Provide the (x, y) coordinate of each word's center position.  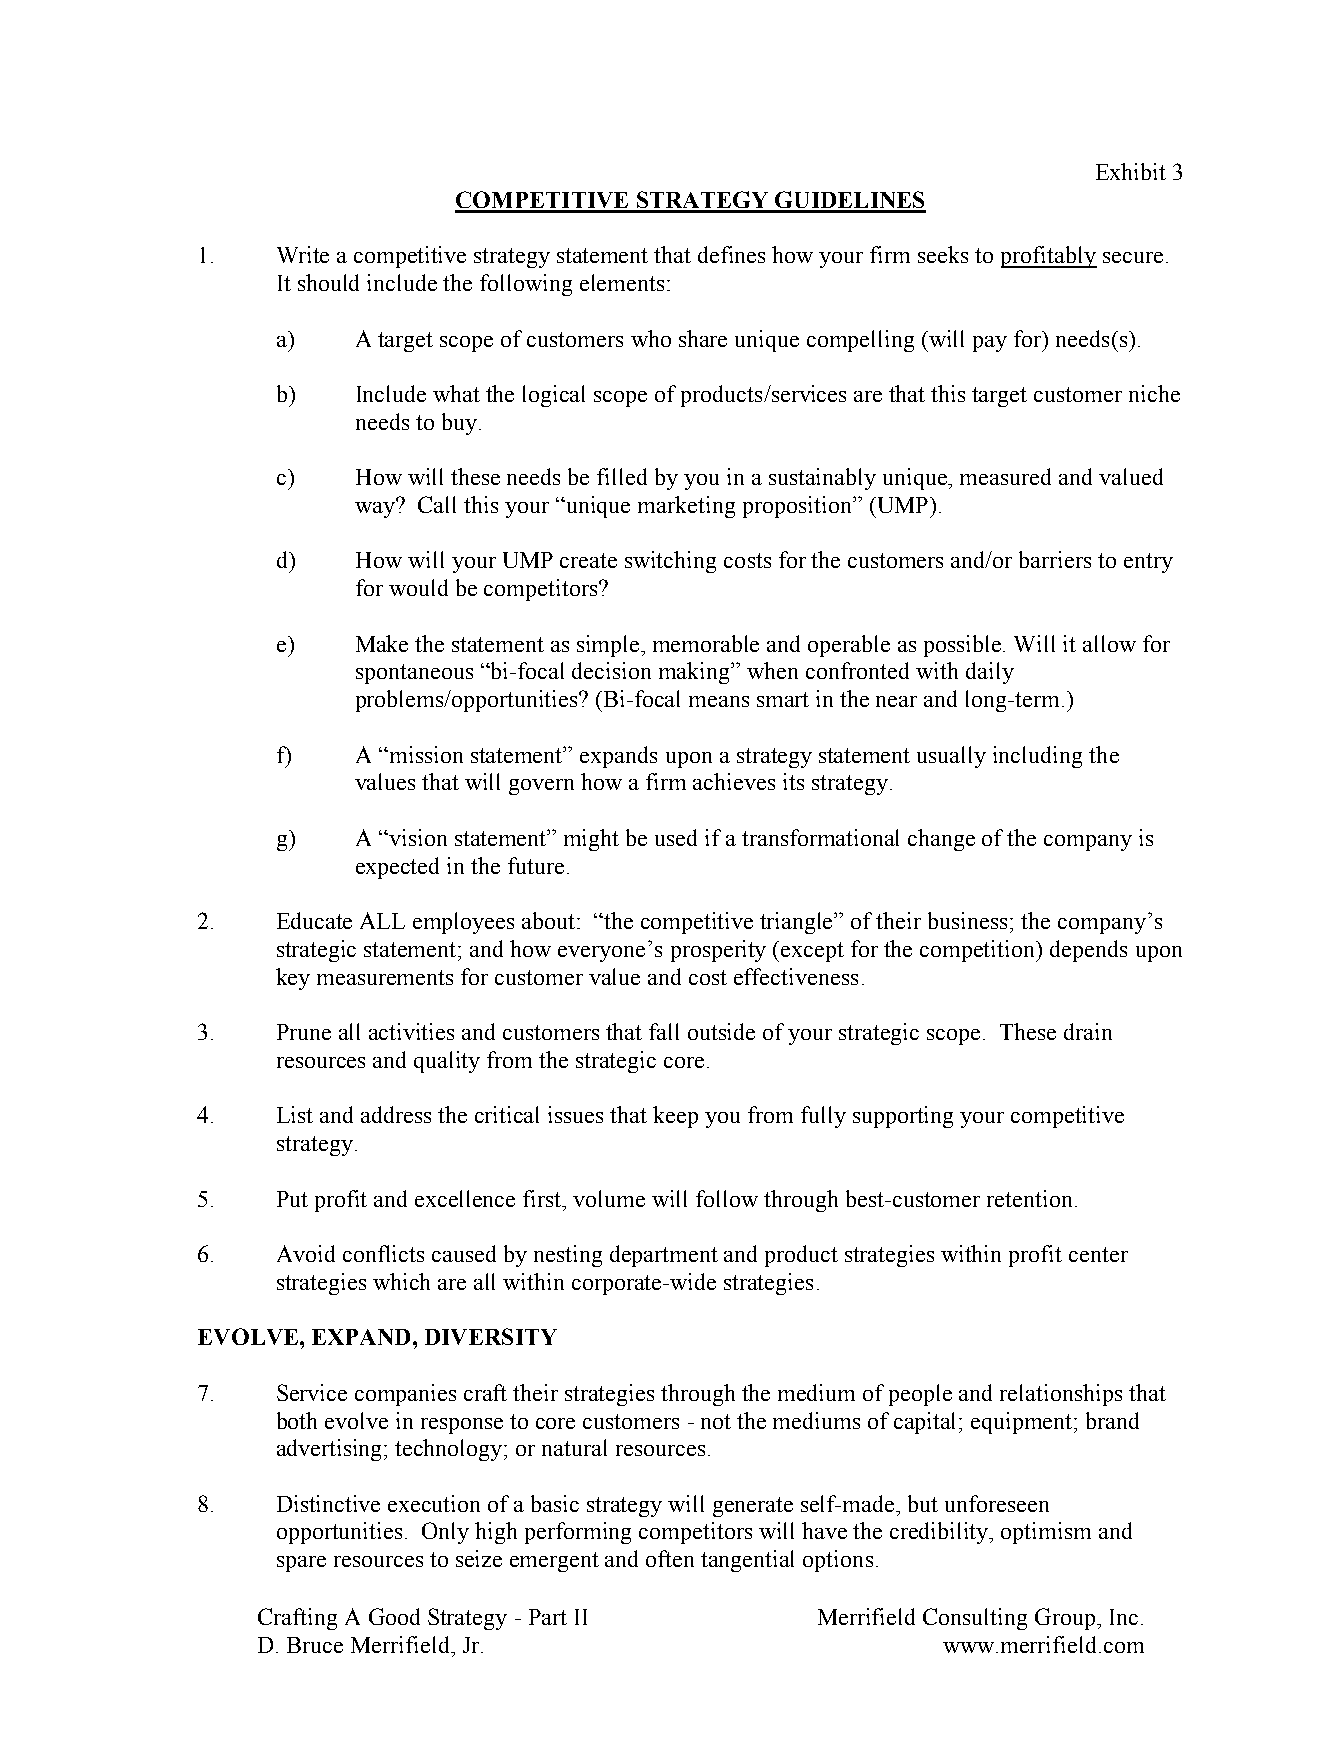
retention (1029, 1198)
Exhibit (1131, 171)
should (328, 282)
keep (675, 1117)
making (696, 673)
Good (394, 1616)
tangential (747, 1561)
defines (731, 254)
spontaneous (414, 674)
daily (990, 673)
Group (1066, 1619)
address (396, 1114)
